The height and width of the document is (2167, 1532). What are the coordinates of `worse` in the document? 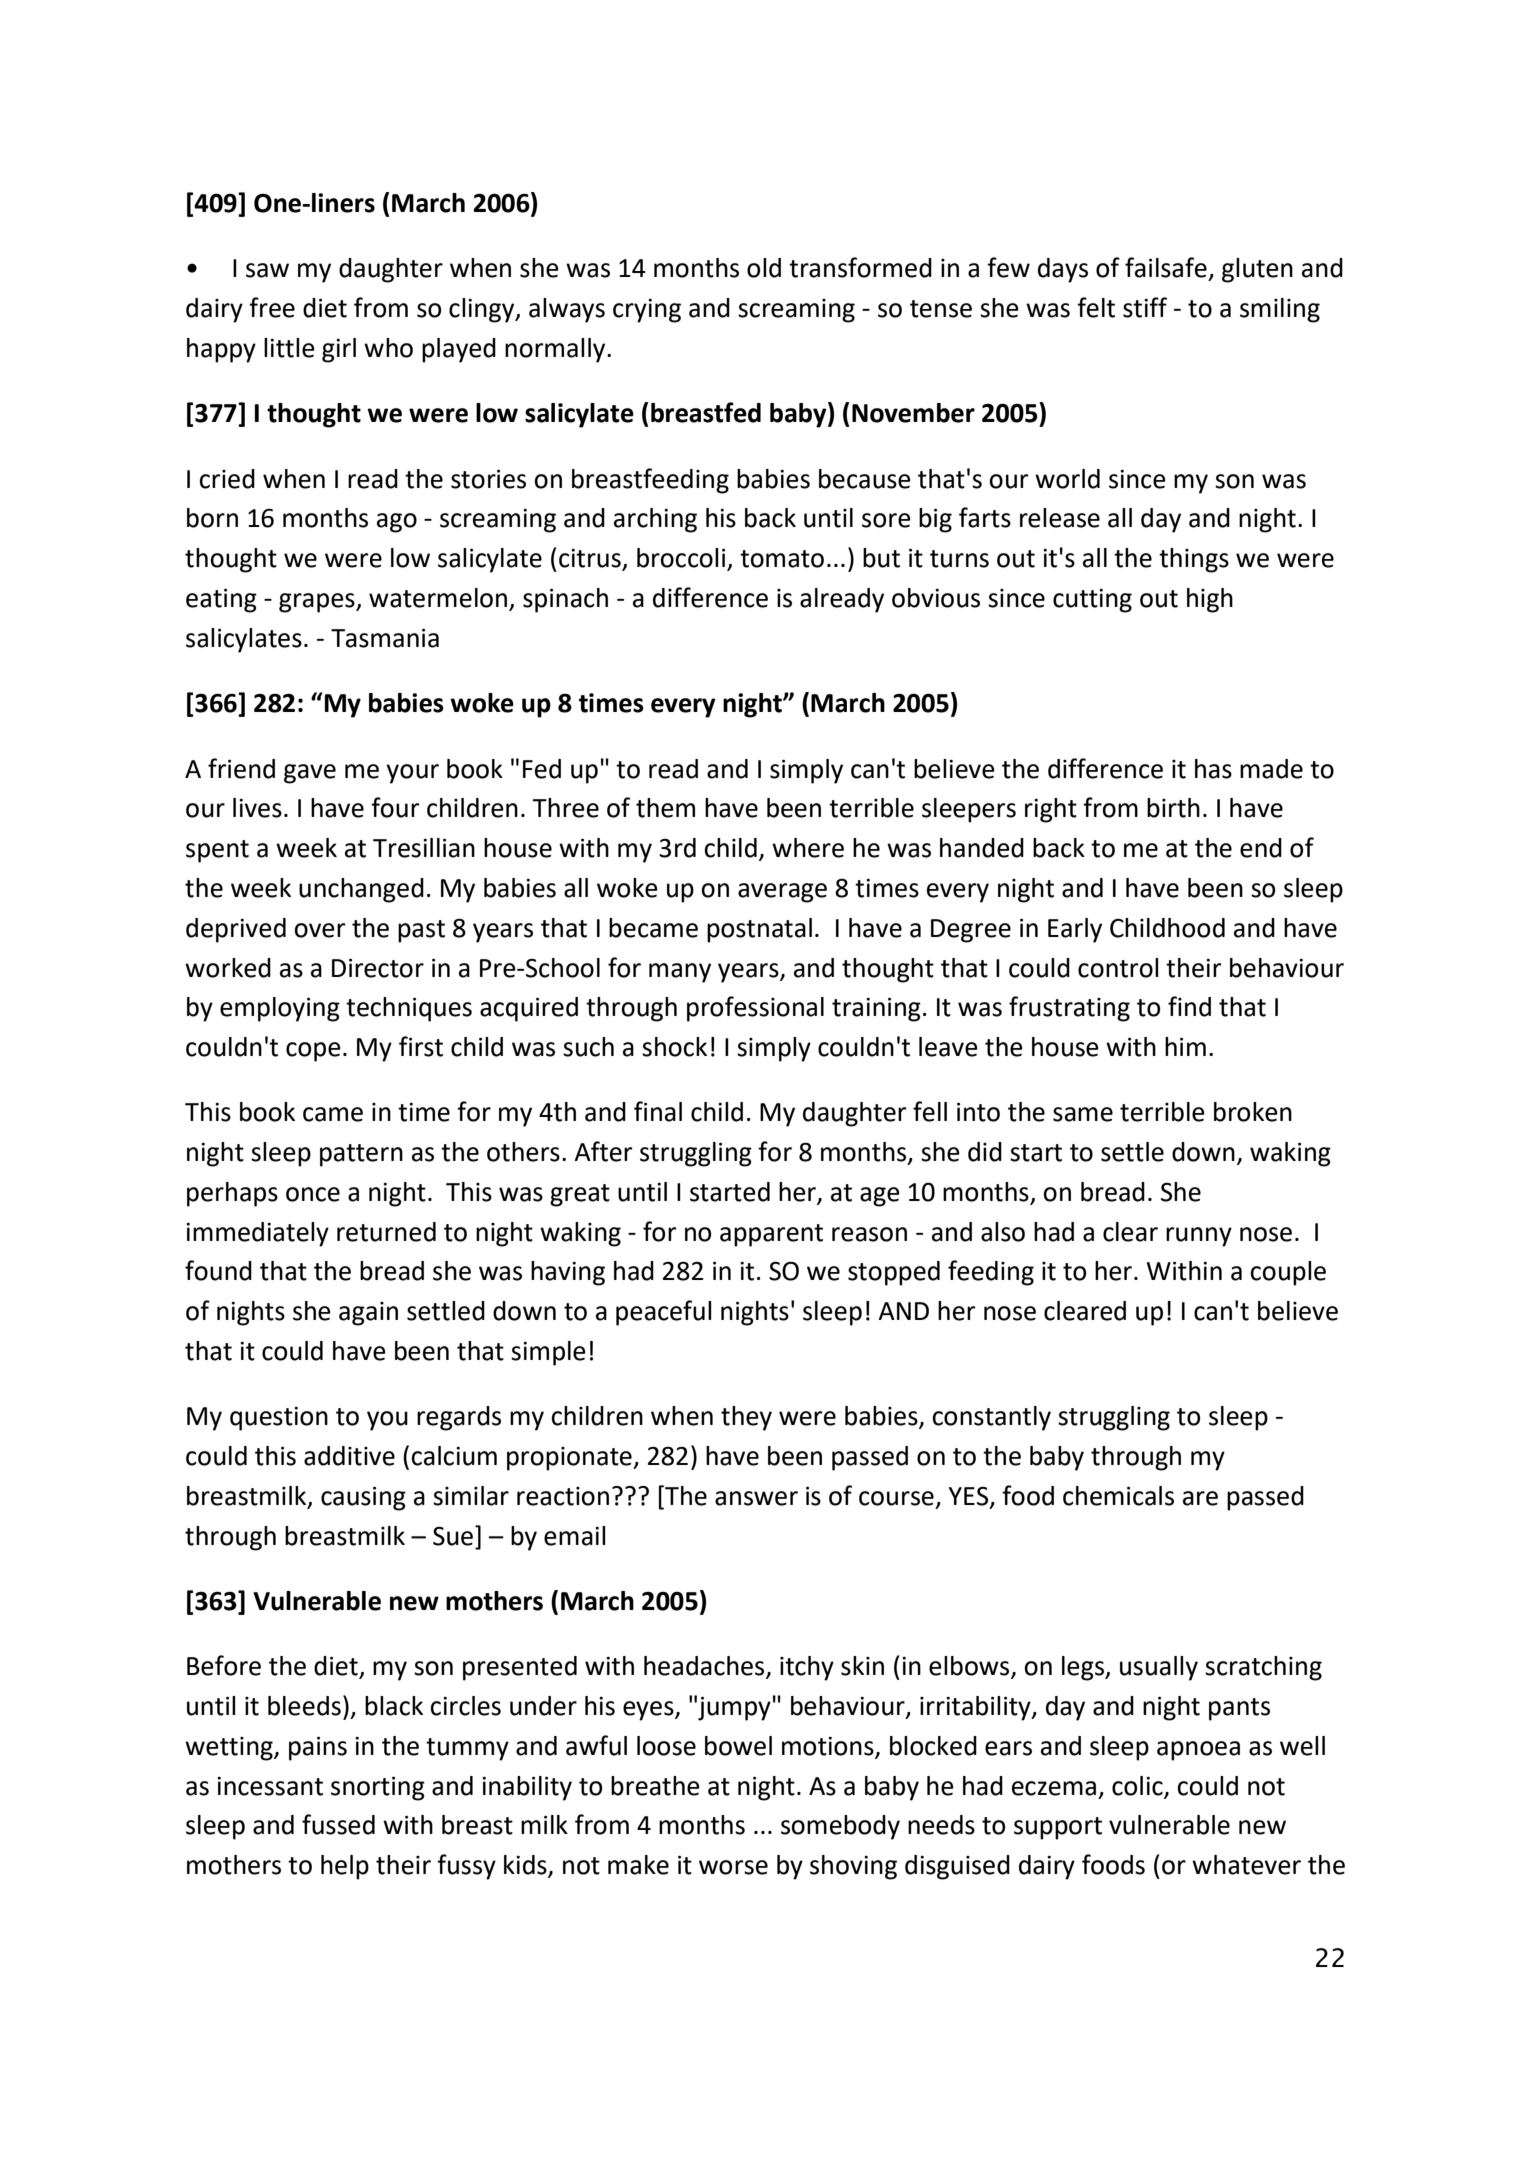 It's located at (733, 1867).
